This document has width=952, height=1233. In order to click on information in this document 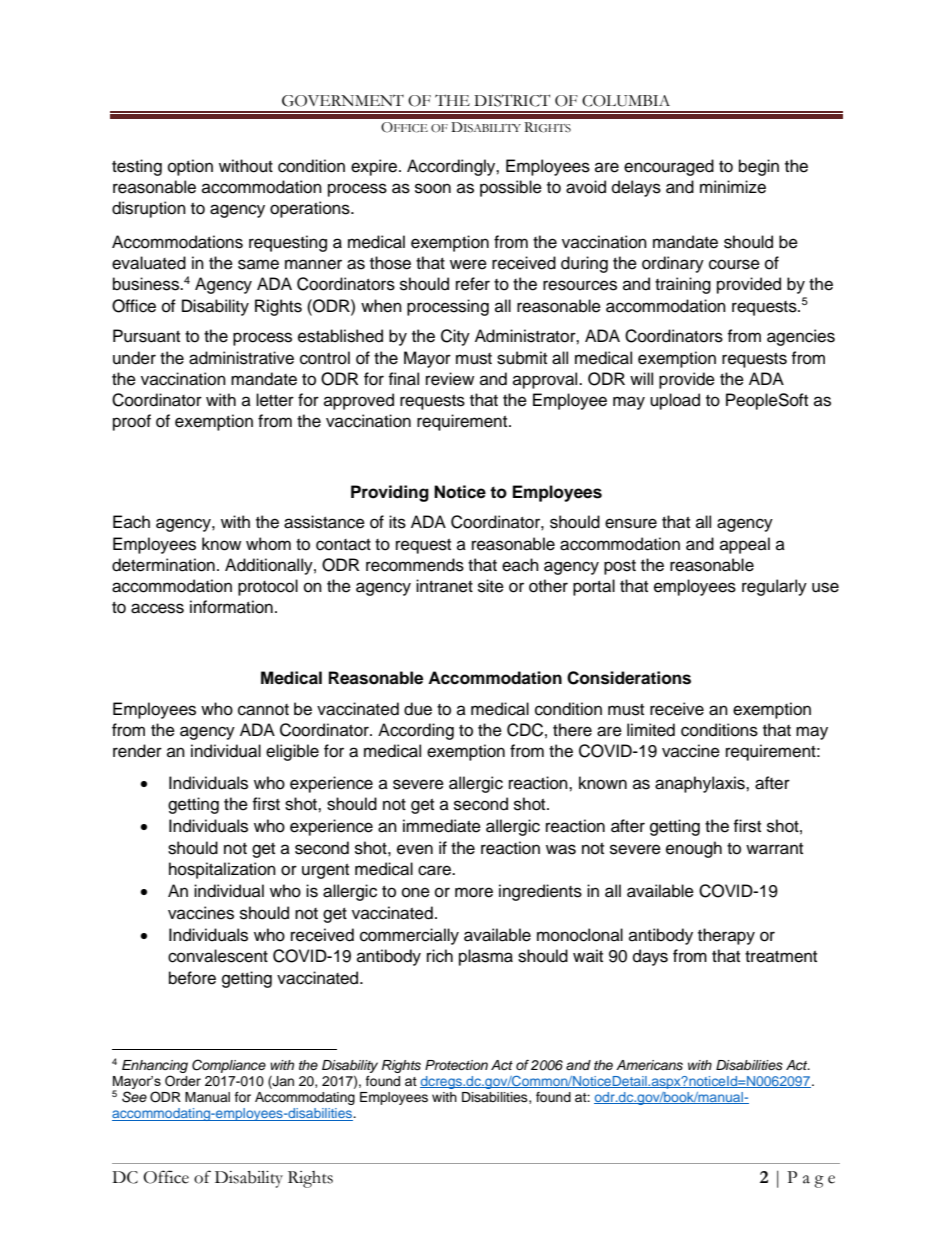, I will do `click(231, 607)`.
